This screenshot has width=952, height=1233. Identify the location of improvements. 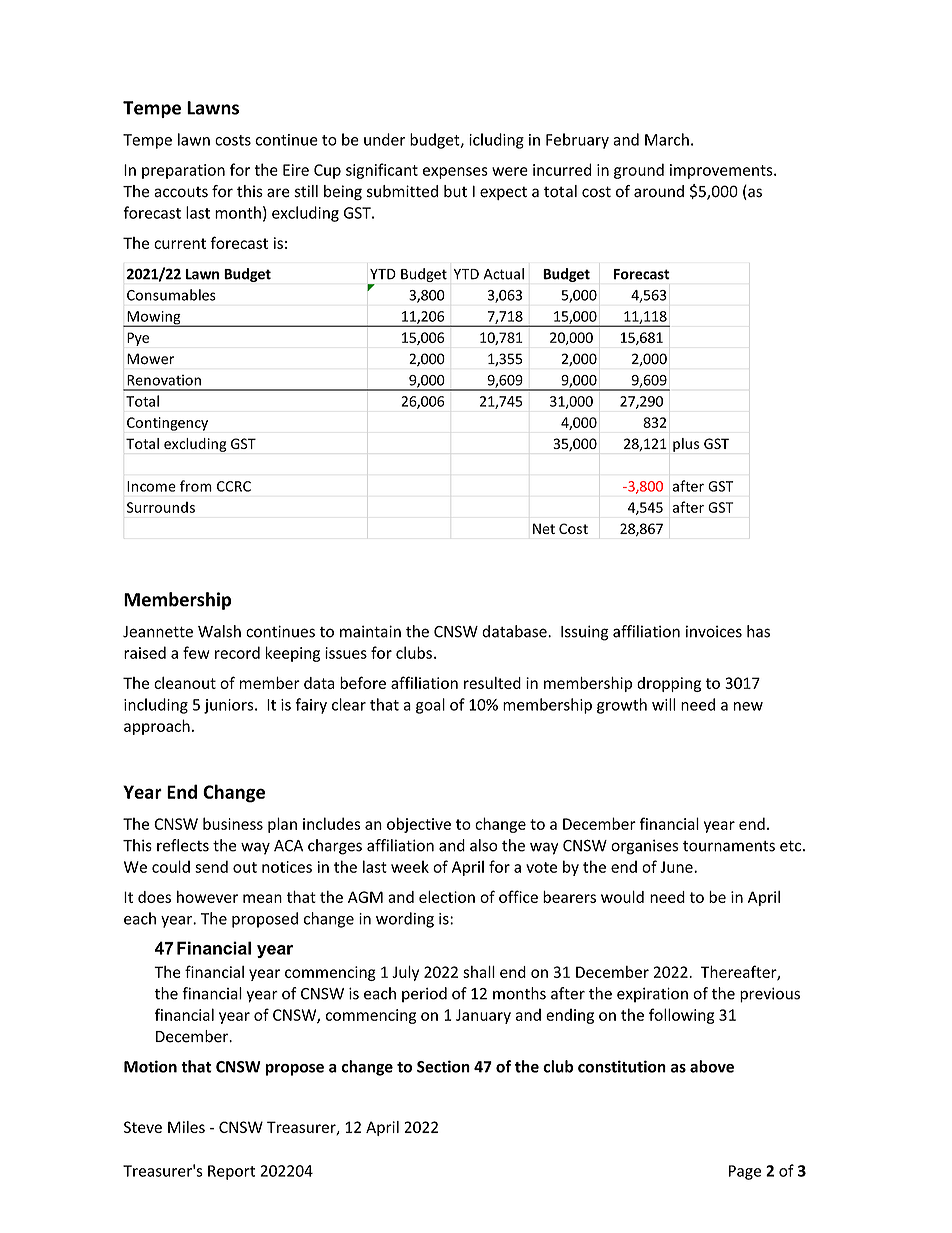
(722, 171).
